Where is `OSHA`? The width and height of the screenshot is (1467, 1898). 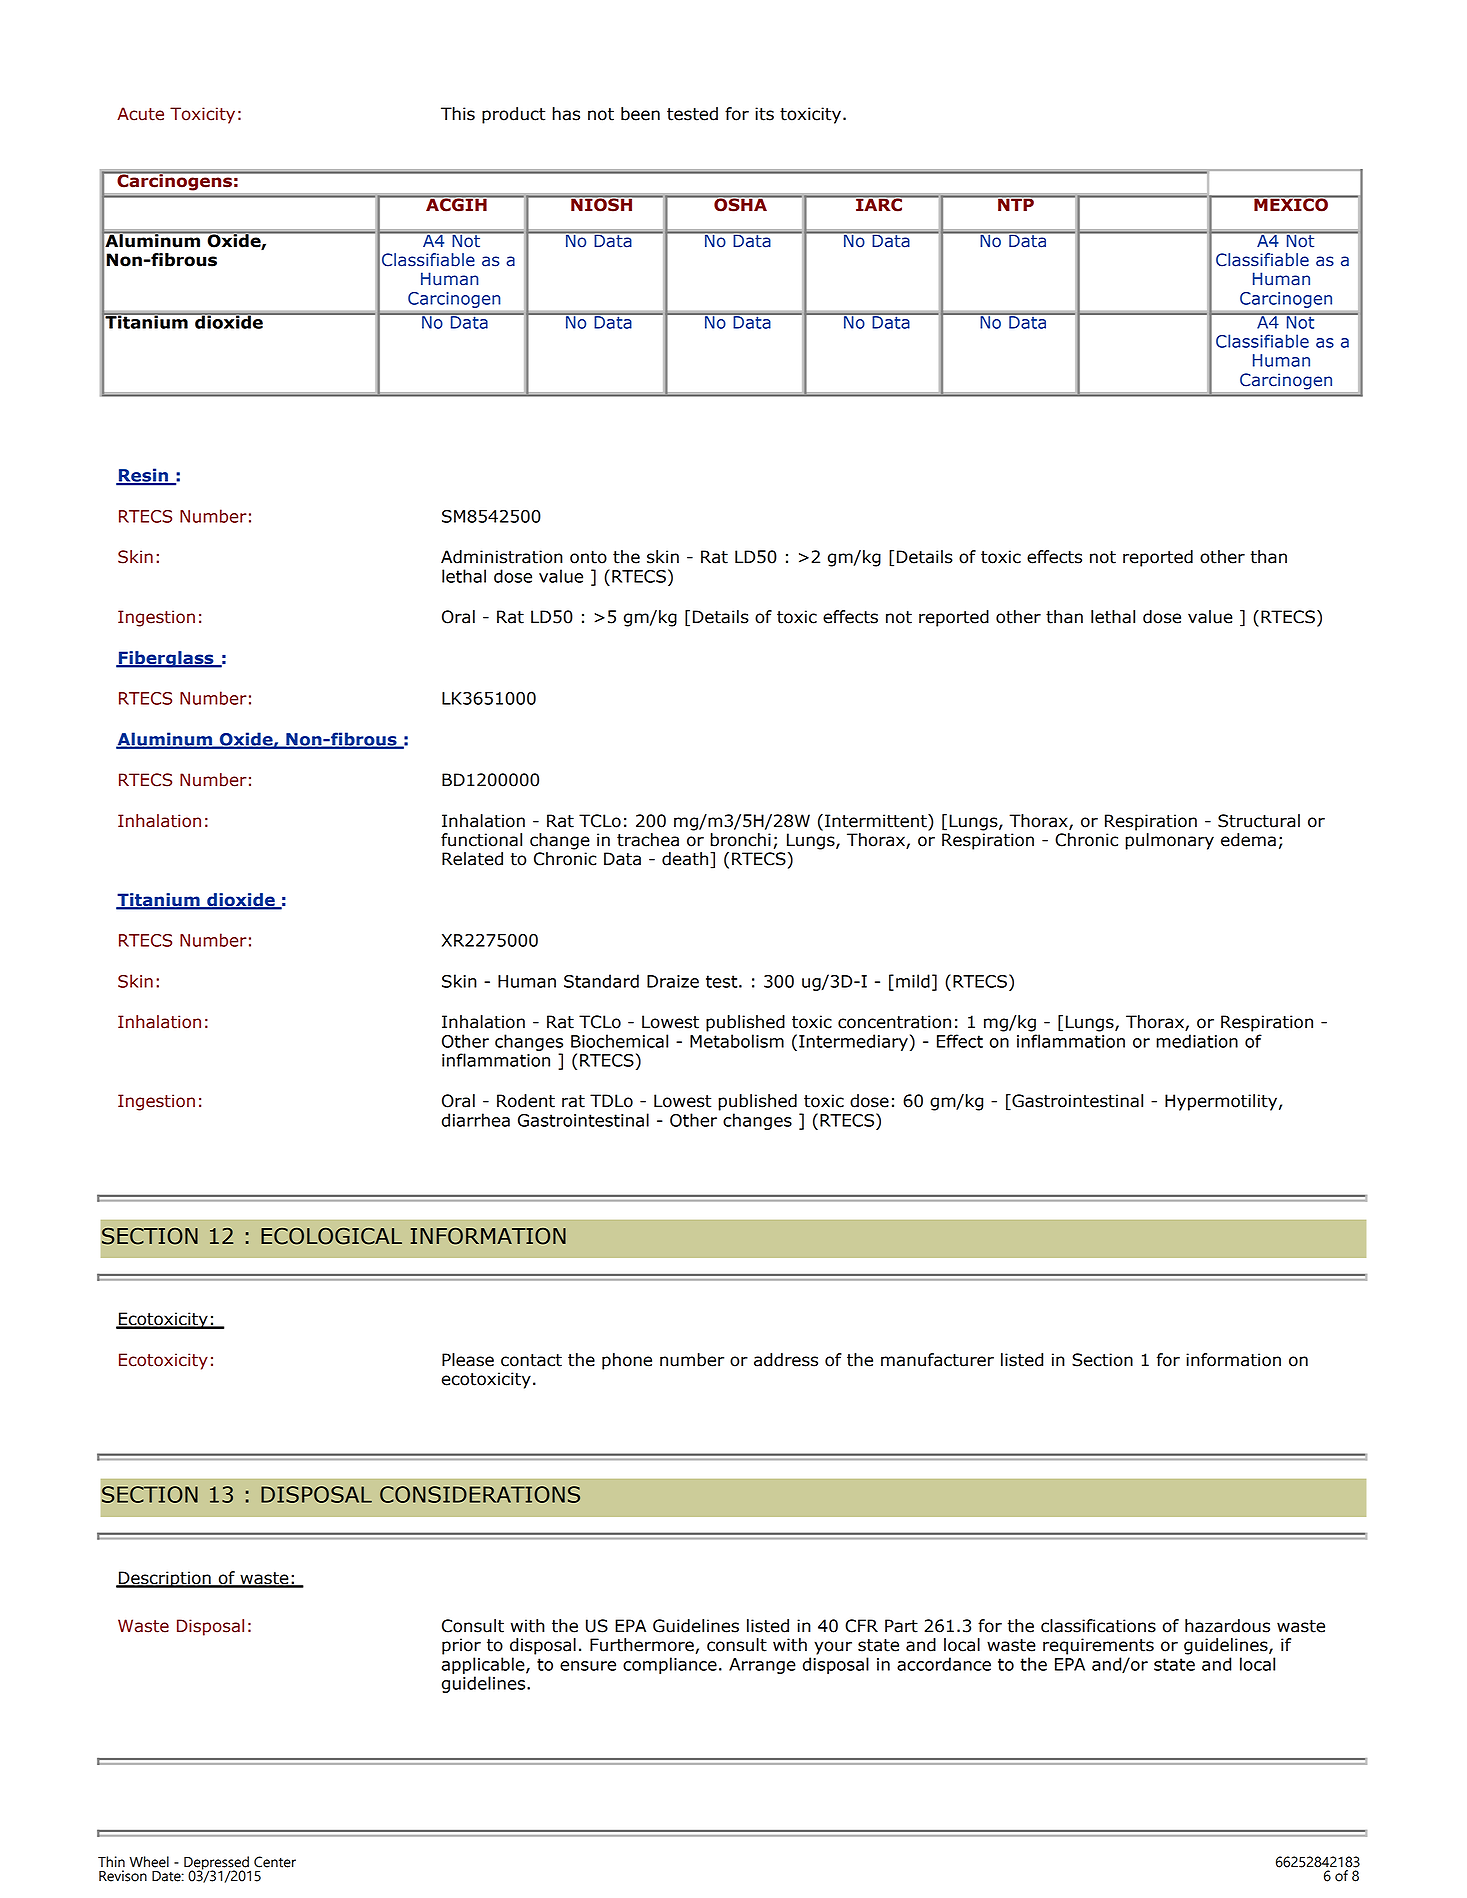
OSHA is located at coordinates (740, 203).
